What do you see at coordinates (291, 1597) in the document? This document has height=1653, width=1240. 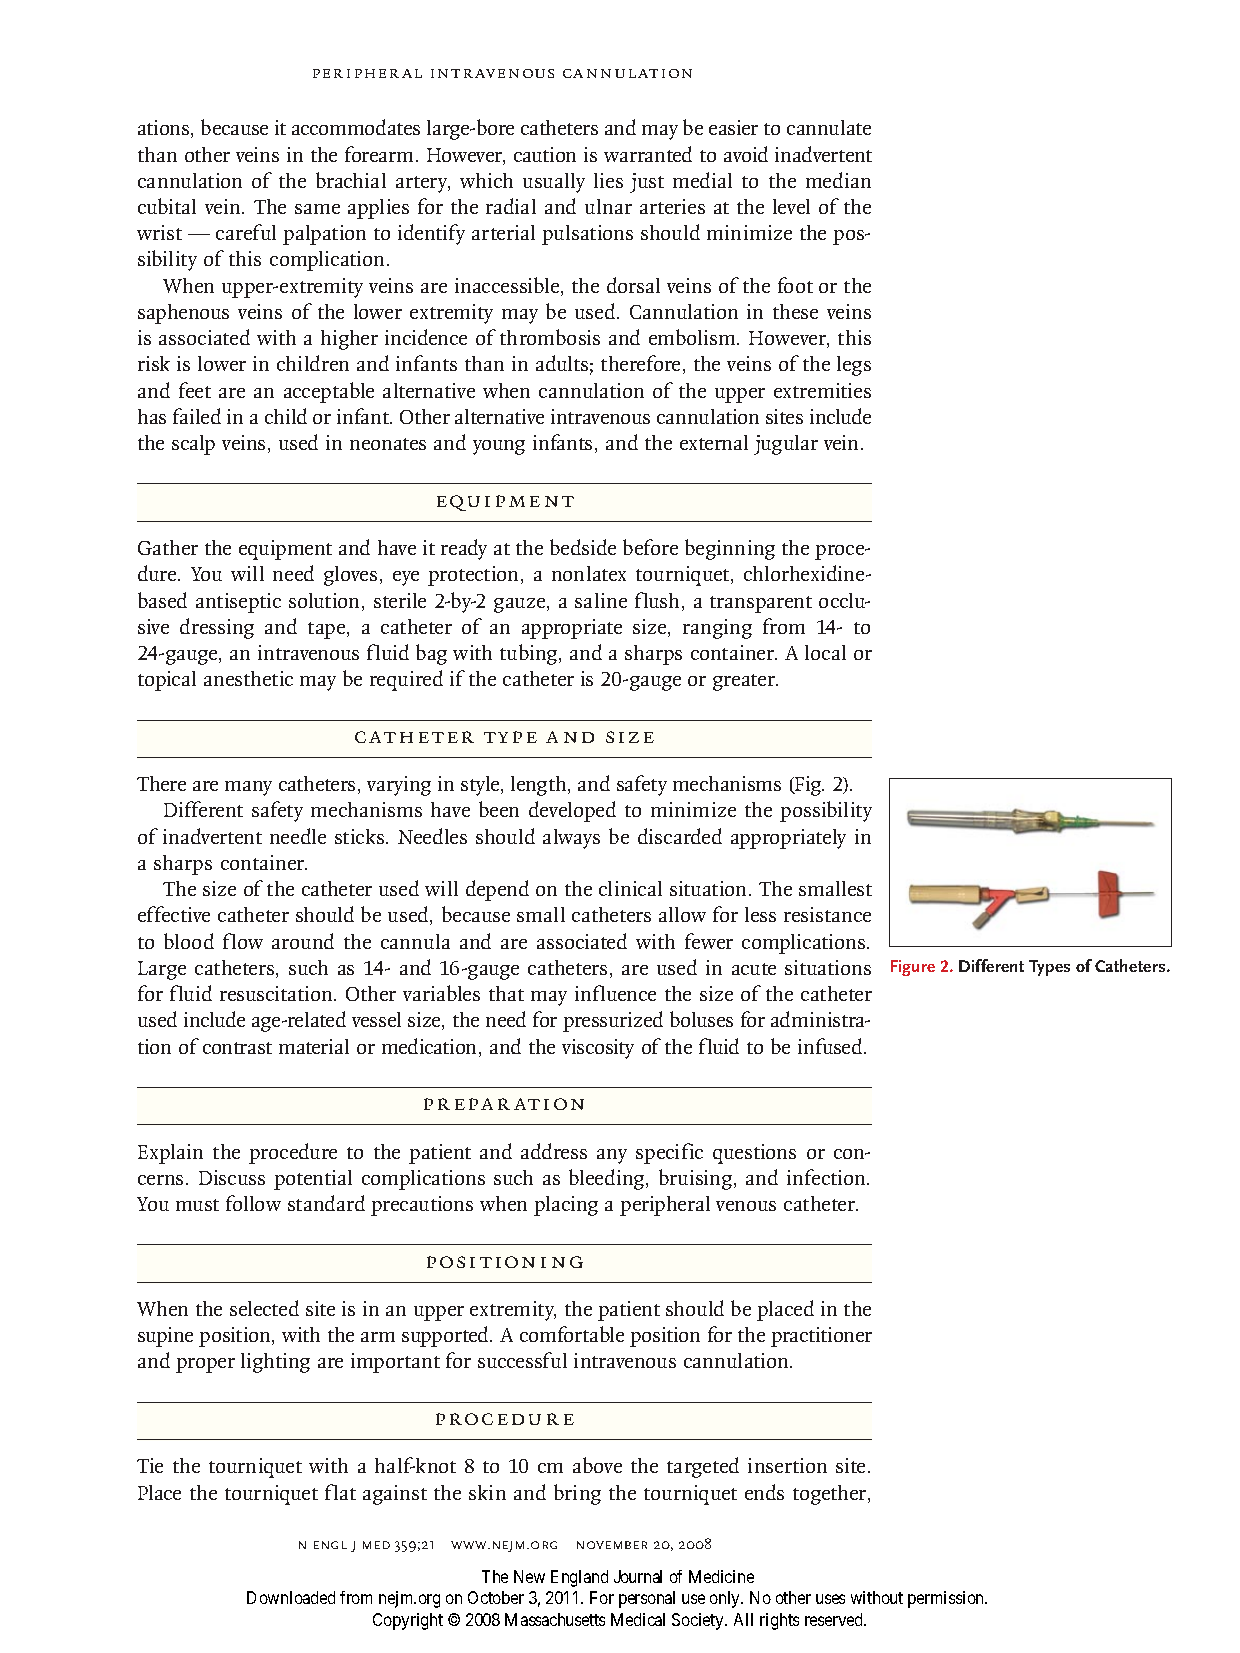 I see `Downloaded` at bounding box center [291, 1597].
